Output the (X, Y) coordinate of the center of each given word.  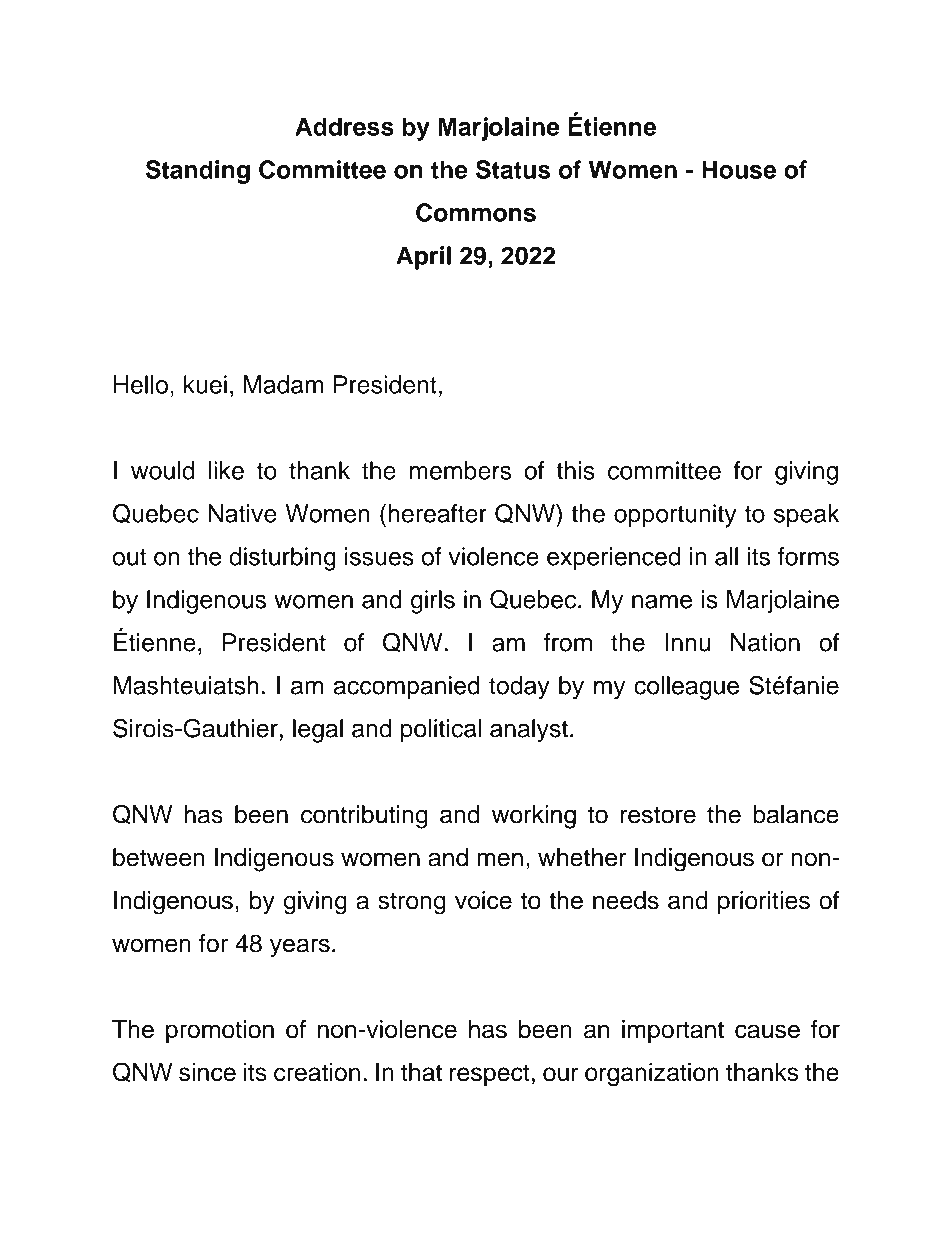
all (726, 556)
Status (513, 169)
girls (433, 602)
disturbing (282, 559)
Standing (198, 172)
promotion (220, 1031)
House (739, 169)
